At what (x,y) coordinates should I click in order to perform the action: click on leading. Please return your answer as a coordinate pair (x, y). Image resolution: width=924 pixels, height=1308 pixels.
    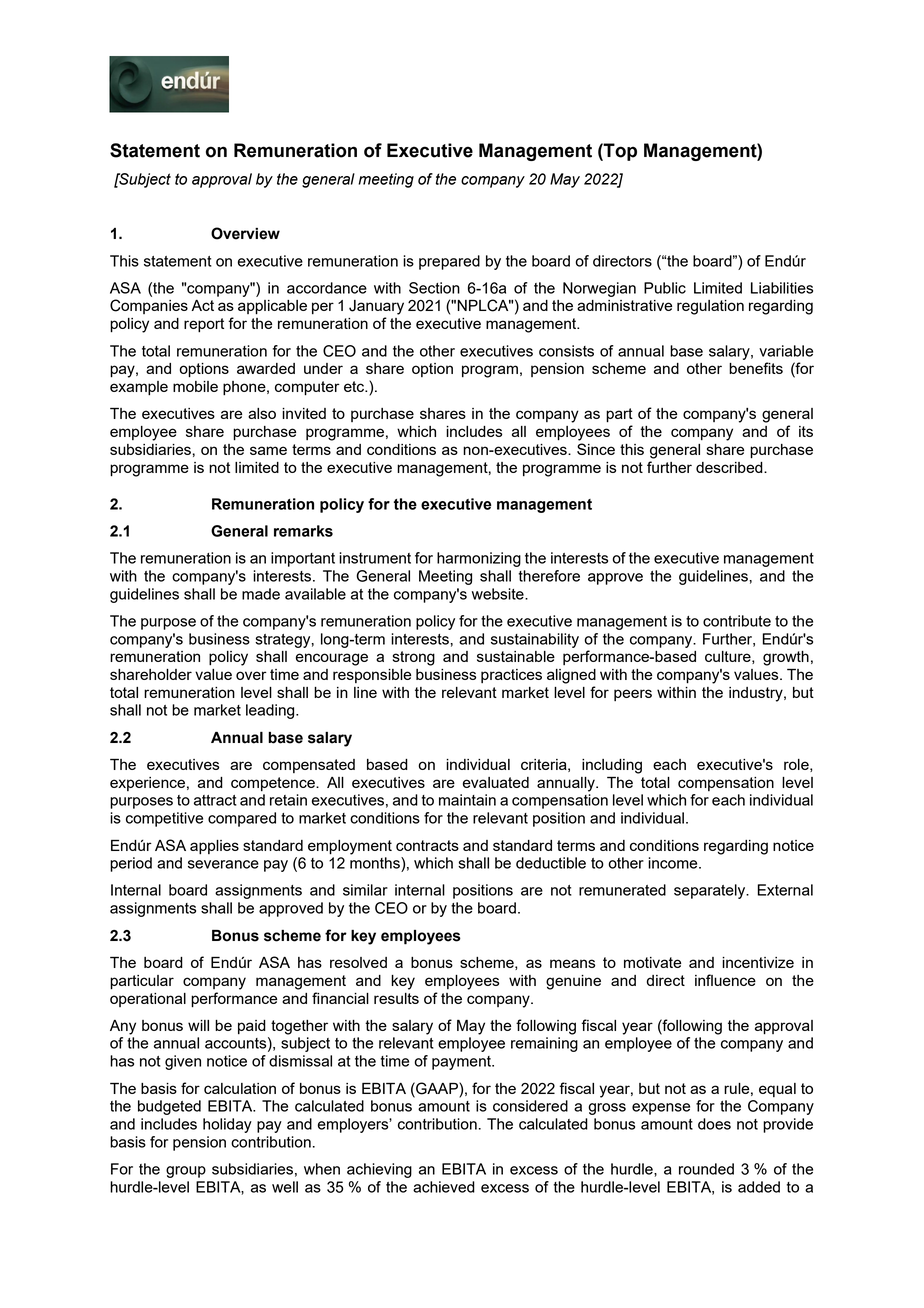
    Looking at the image, I should click on (271, 711).
